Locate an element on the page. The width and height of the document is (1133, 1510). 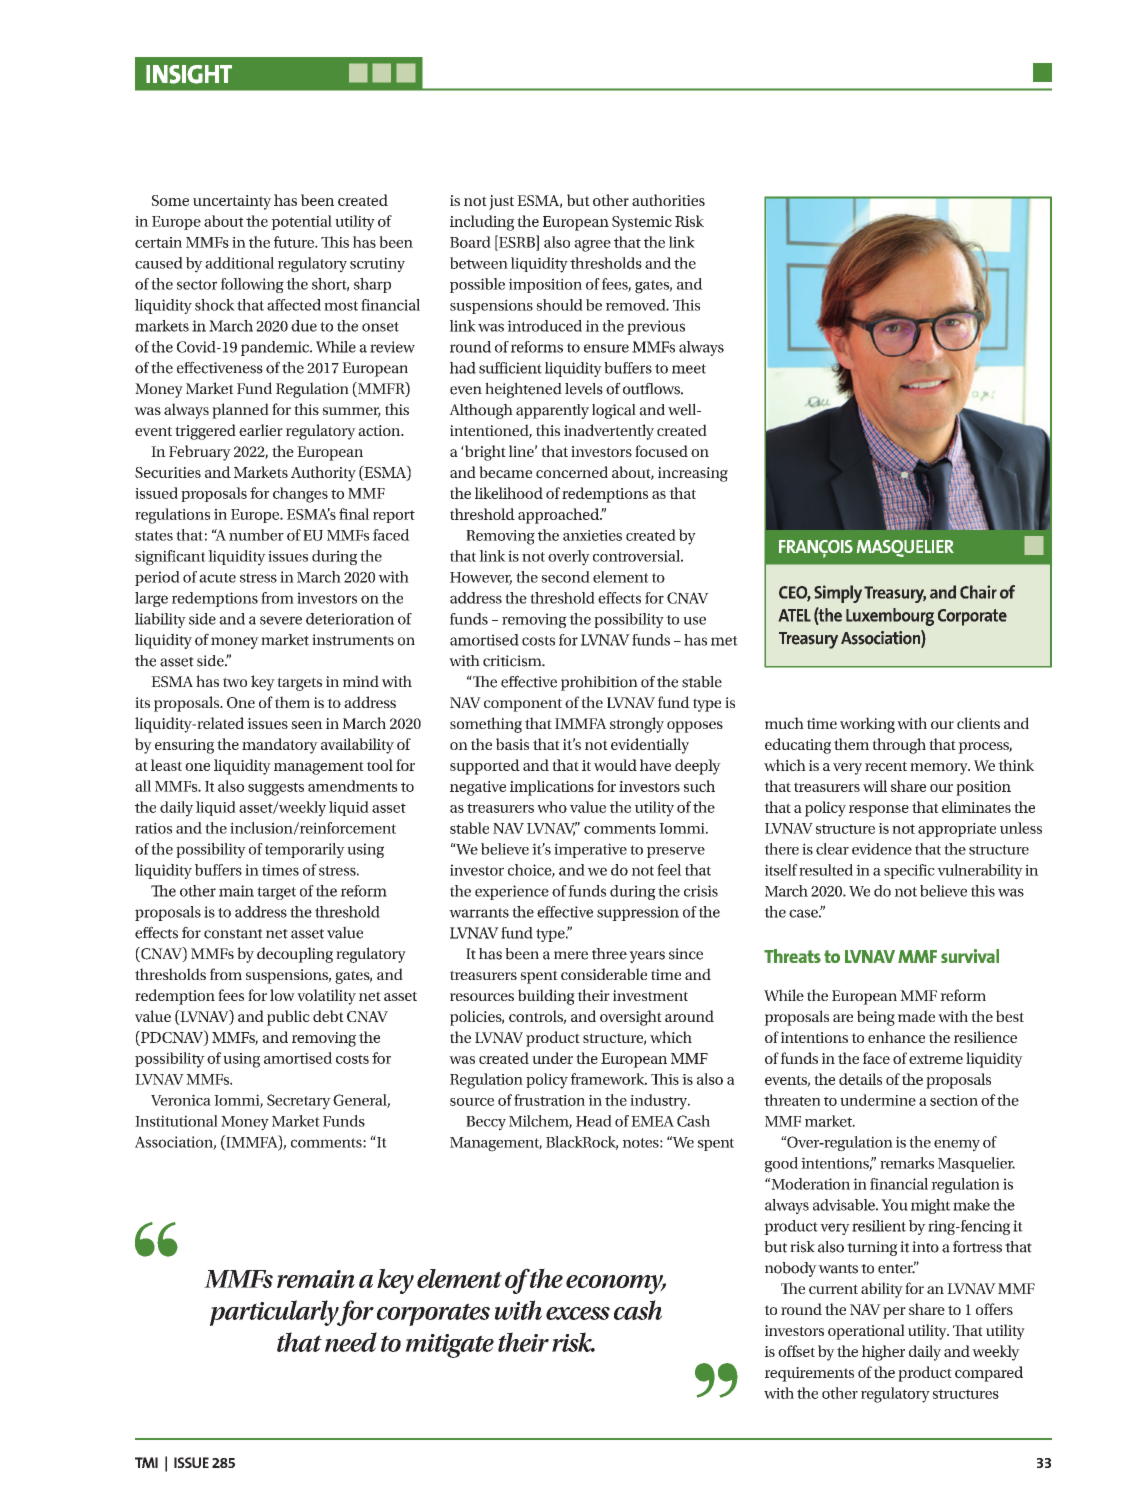
authorities is located at coordinates (668, 200).
